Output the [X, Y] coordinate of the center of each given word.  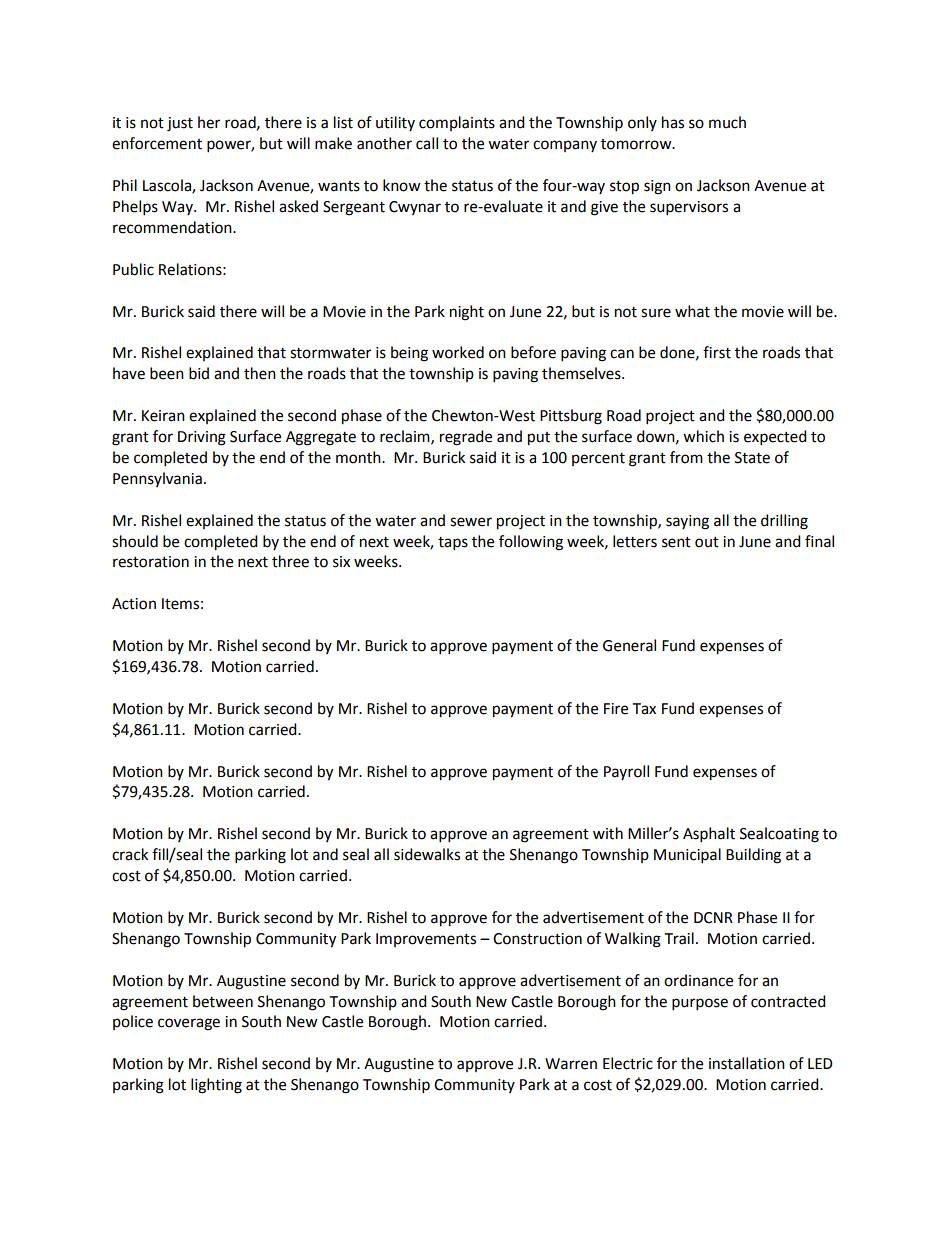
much [727, 122]
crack [130, 854]
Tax [644, 709]
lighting [216, 1086]
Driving [202, 438]
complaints [457, 123]
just [180, 124]
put [539, 439]
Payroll [626, 772]
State [752, 458]
